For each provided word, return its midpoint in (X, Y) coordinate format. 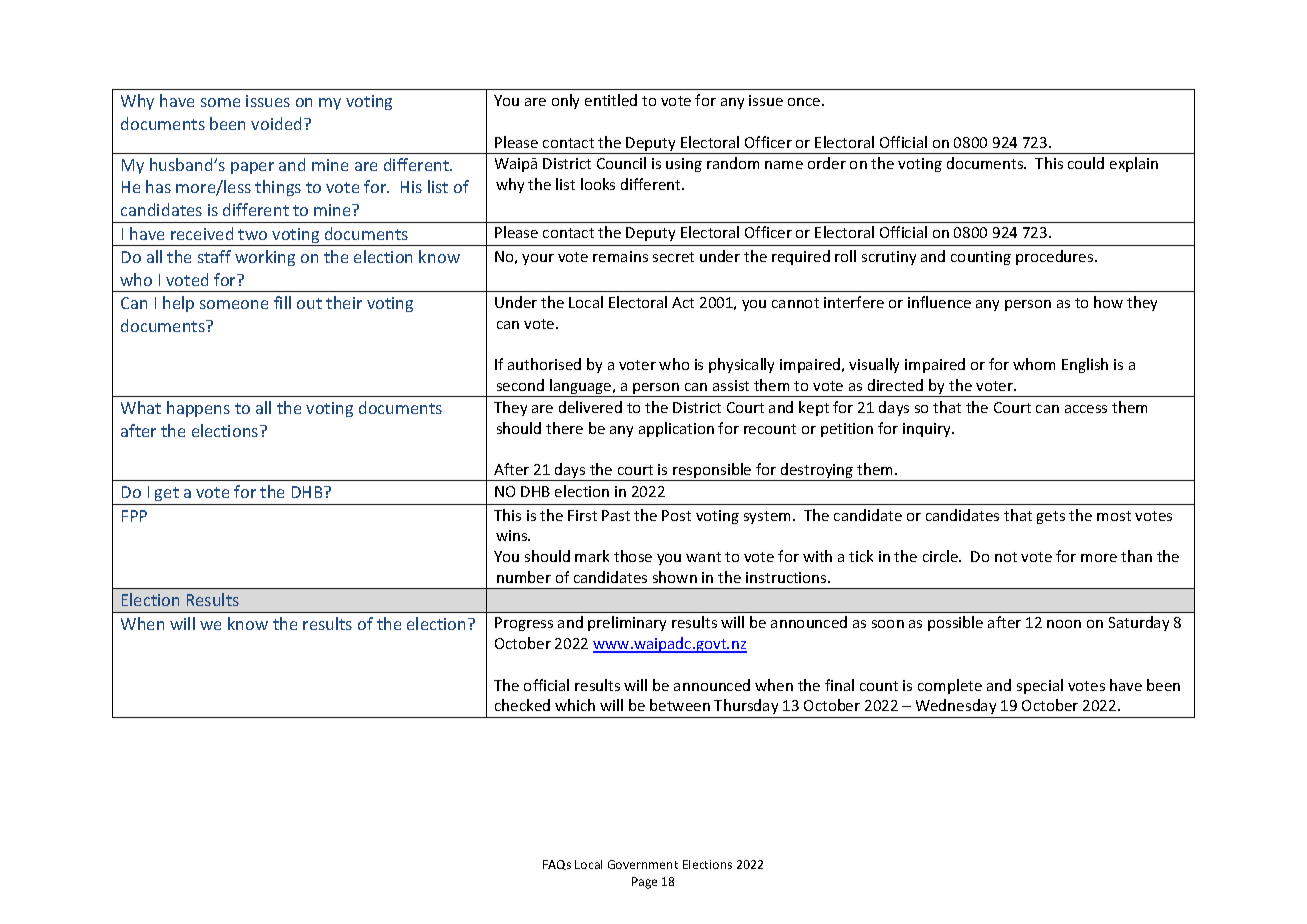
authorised (544, 364)
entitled (611, 100)
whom (1034, 364)
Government (643, 864)
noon (1064, 624)
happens (198, 409)
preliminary (627, 623)
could (1086, 163)
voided (276, 123)
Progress (524, 624)
